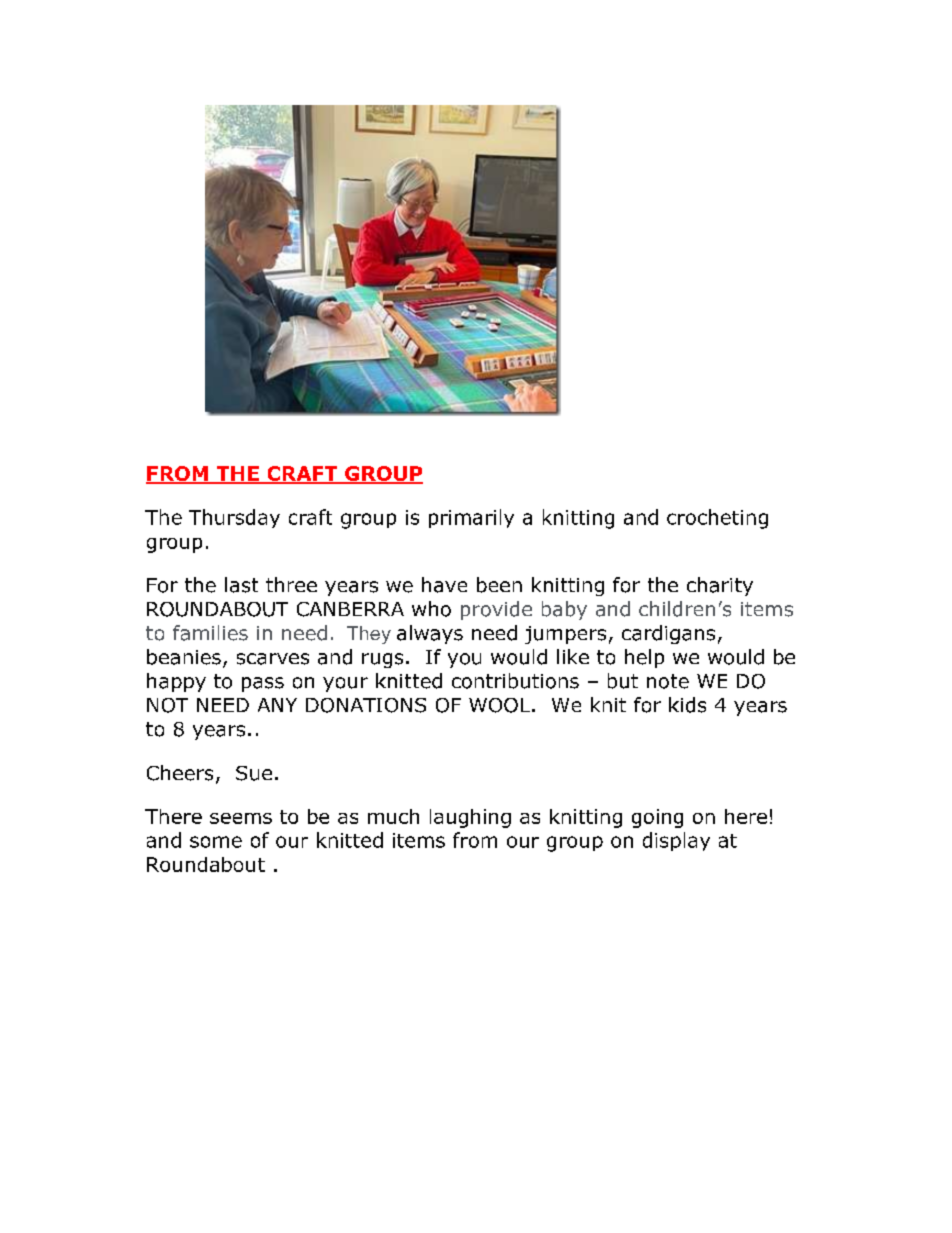 This screenshot has width=952, height=1233. What do you see at coordinates (210, 633) in the screenshot?
I see `families` at bounding box center [210, 633].
